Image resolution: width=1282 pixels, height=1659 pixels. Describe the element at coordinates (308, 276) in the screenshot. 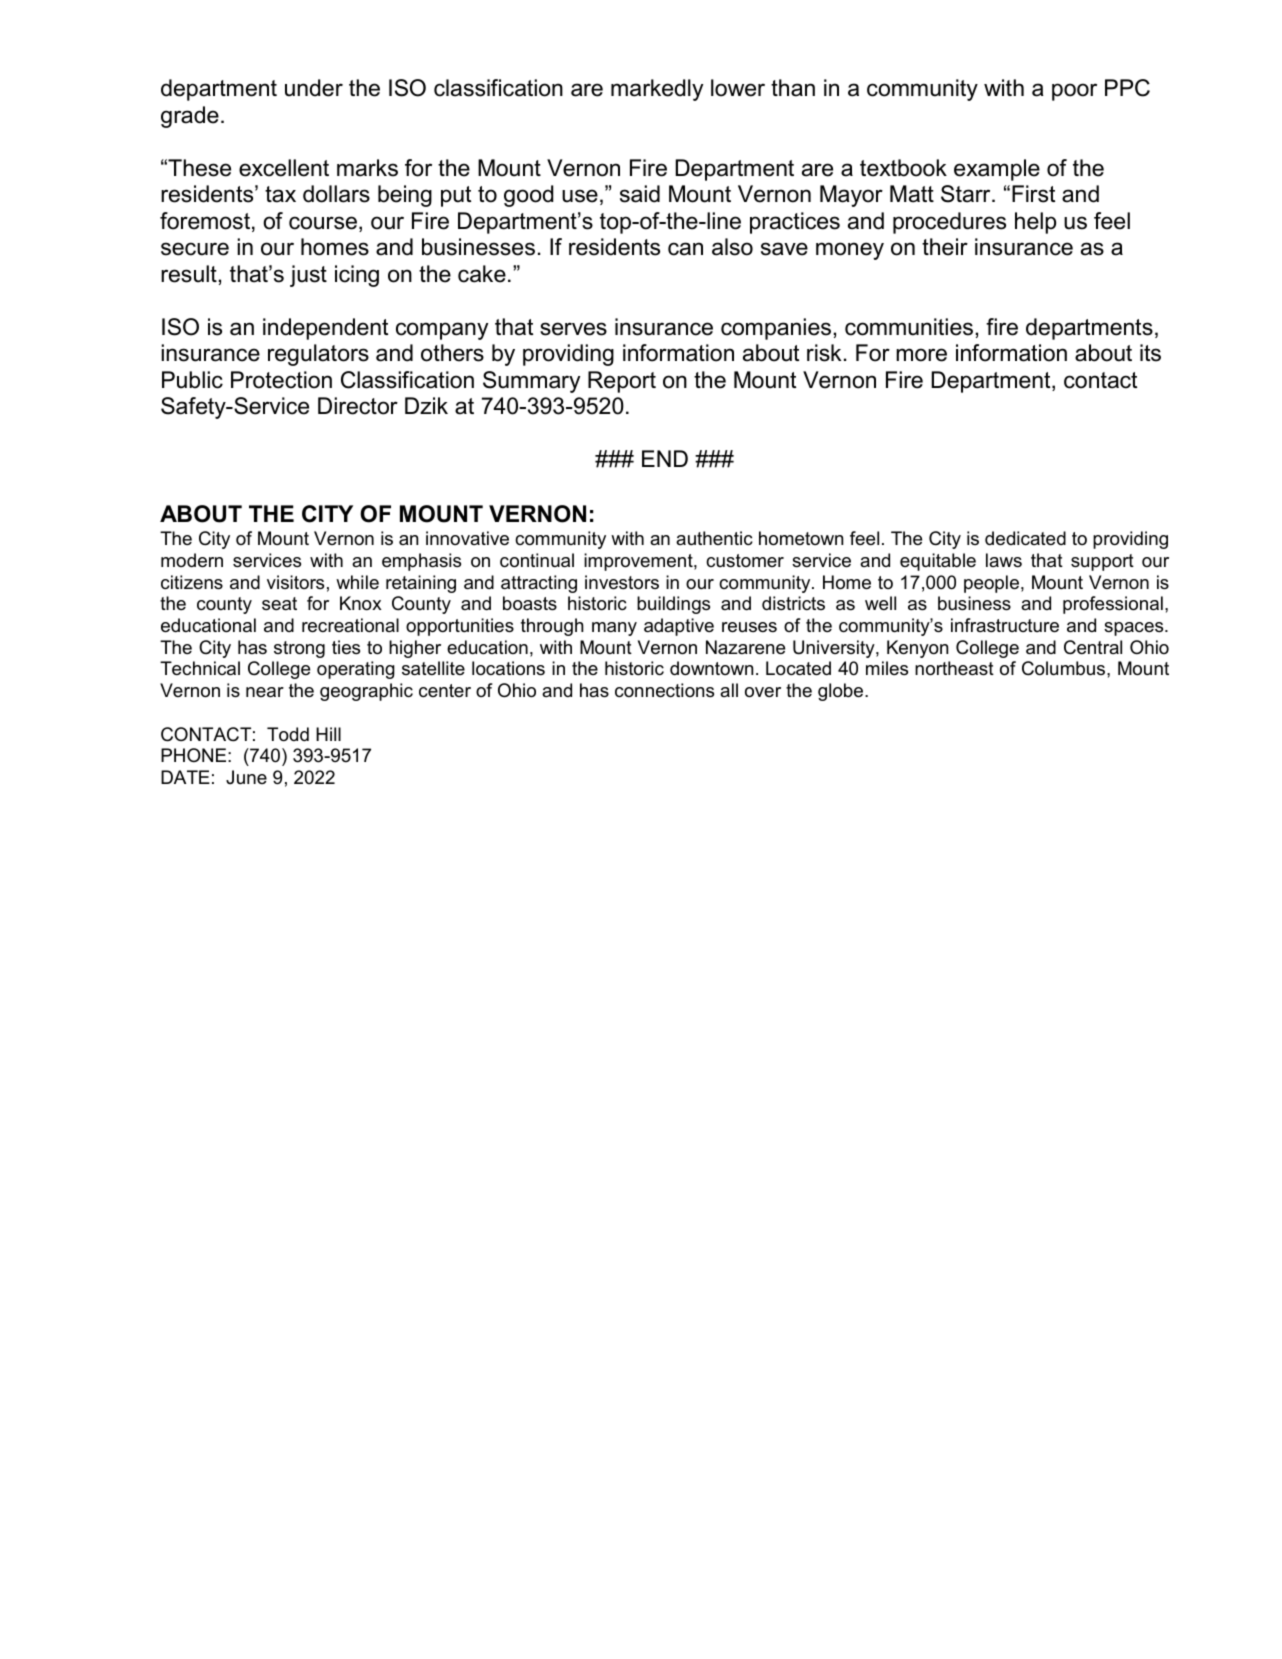

I see `just` at that location.
